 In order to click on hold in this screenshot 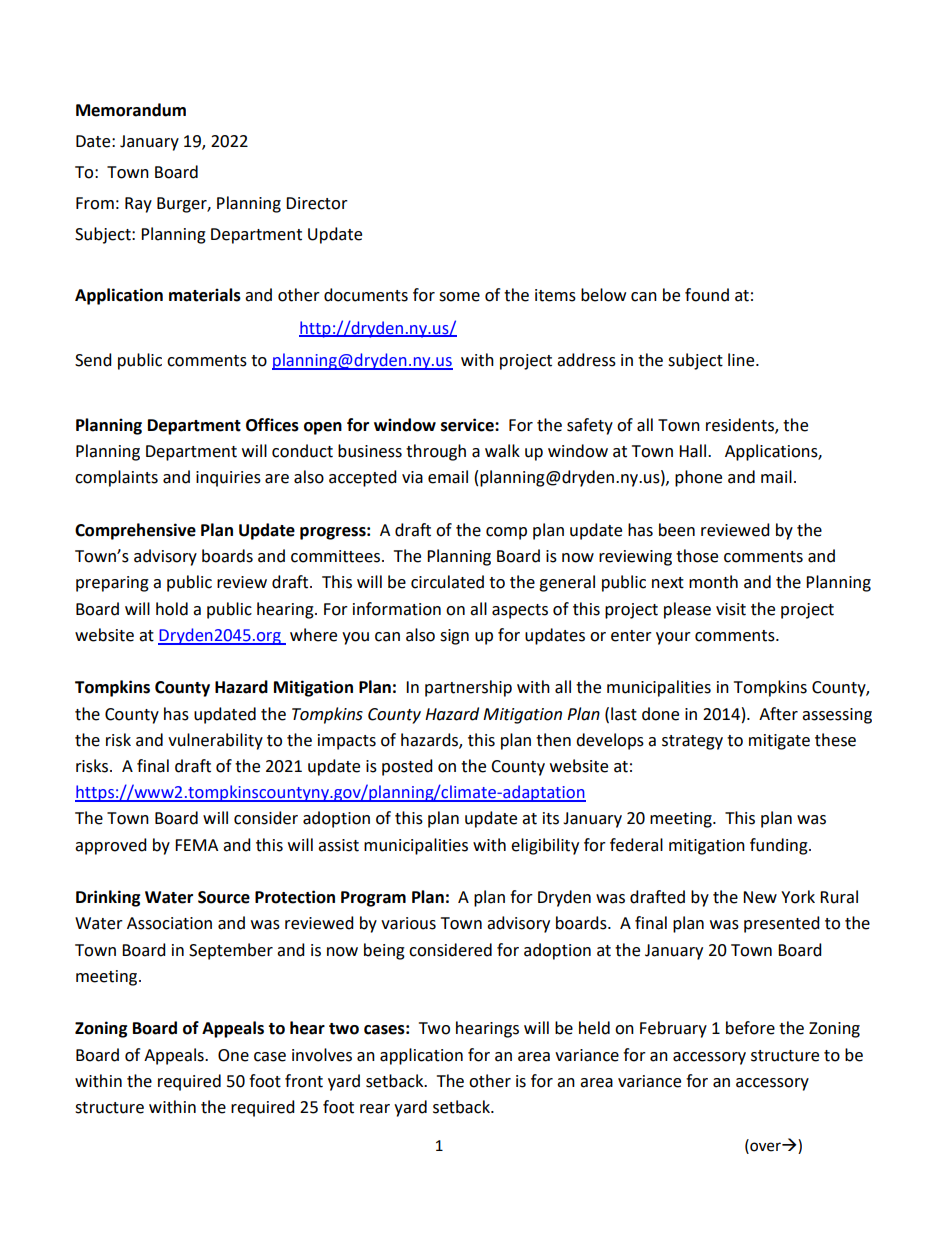, I will do `click(172, 609)`.
